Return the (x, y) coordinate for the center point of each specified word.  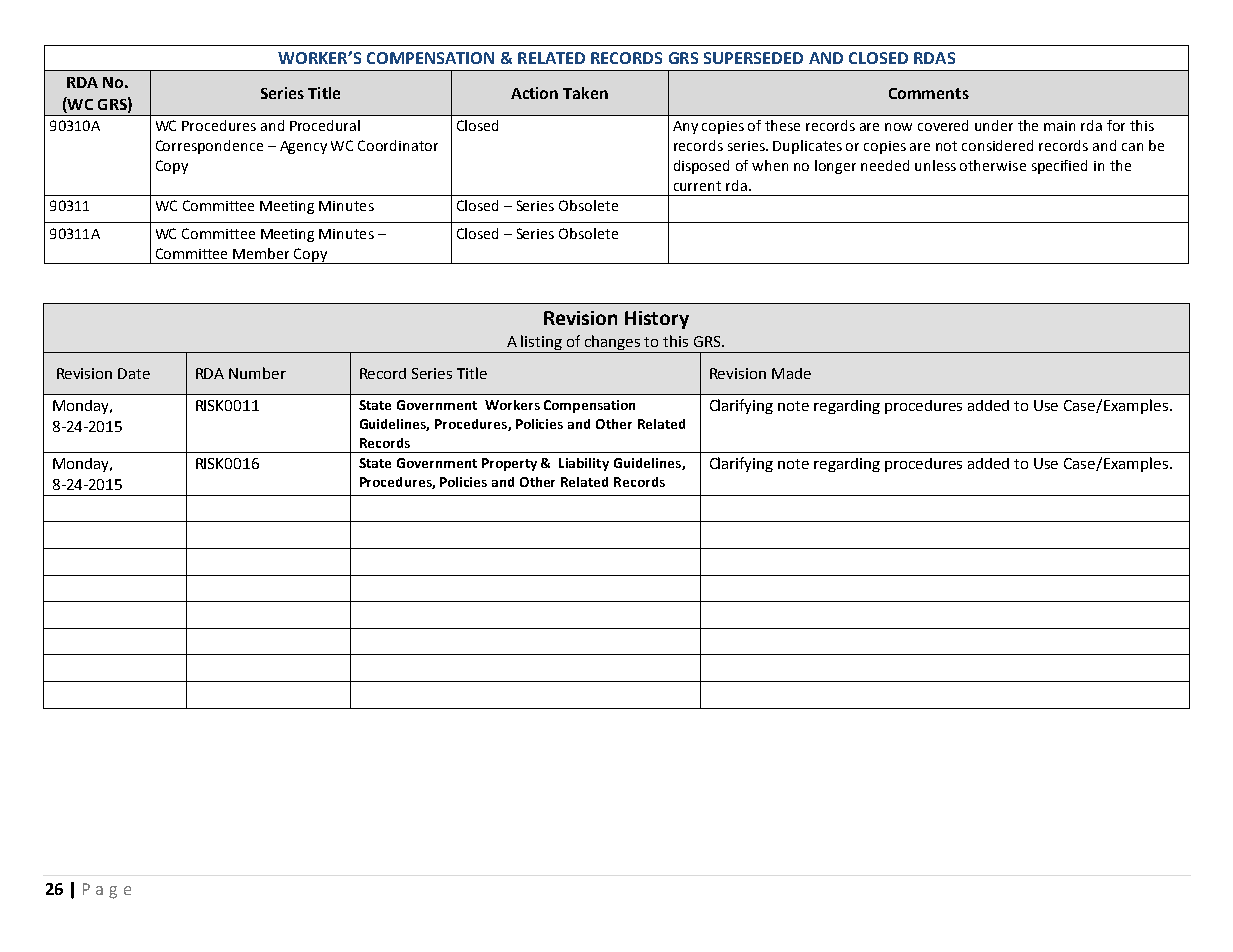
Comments (929, 93)
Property (509, 464)
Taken (585, 93)
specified (1059, 167)
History (657, 320)
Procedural (325, 125)
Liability (584, 464)
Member (261, 253)
